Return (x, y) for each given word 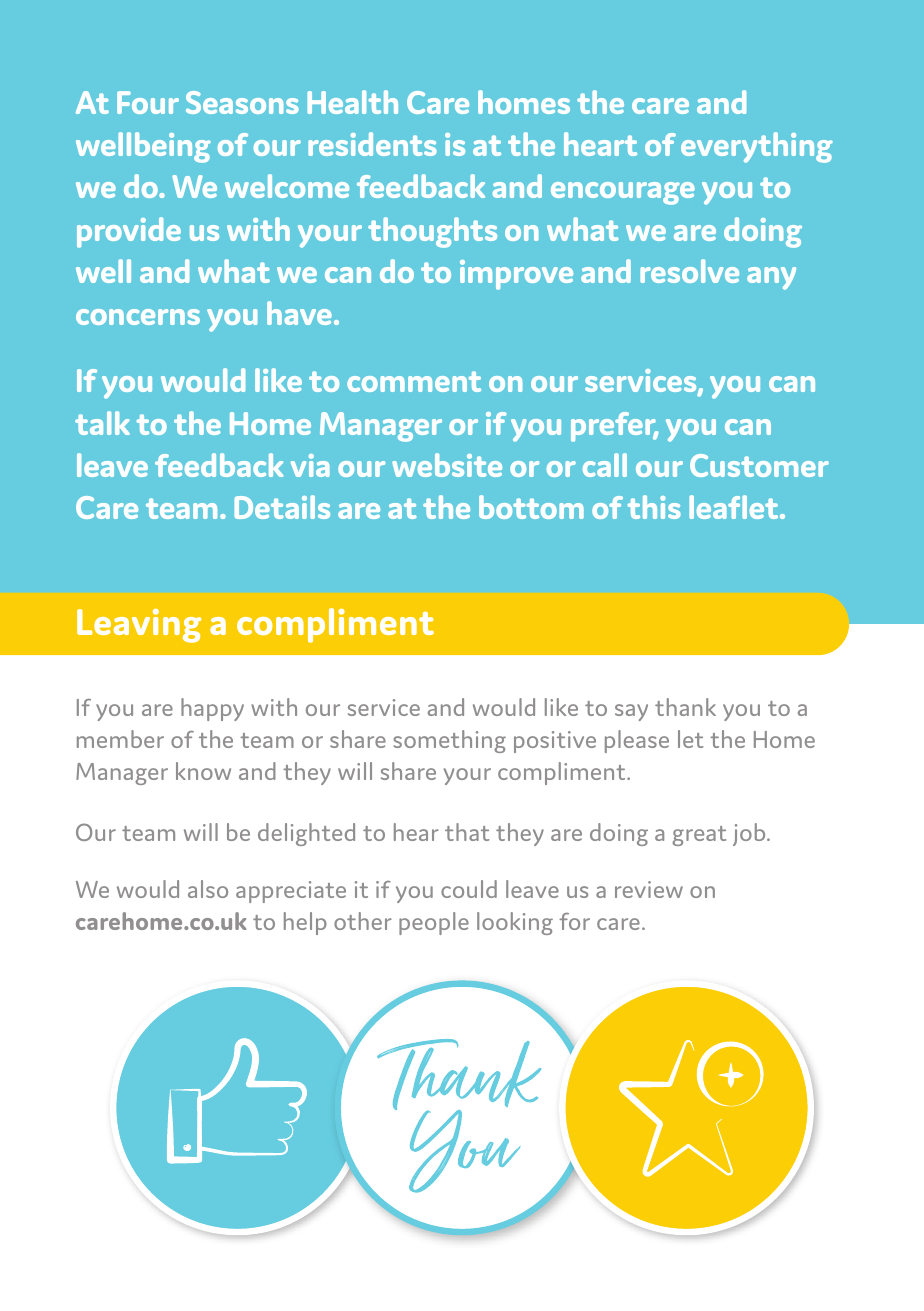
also (208, 889)
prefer (614, 427)
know (203, 771)
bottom (531, 507)
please (637, 741)
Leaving (139, 626)
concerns (138, 317)
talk (102, 423)
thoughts (432, 232)
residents (372, 144)
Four (148, 102)
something (449, 741)
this (654, 507)
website (447, 465)
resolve (689, 271)
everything (757, 147)
